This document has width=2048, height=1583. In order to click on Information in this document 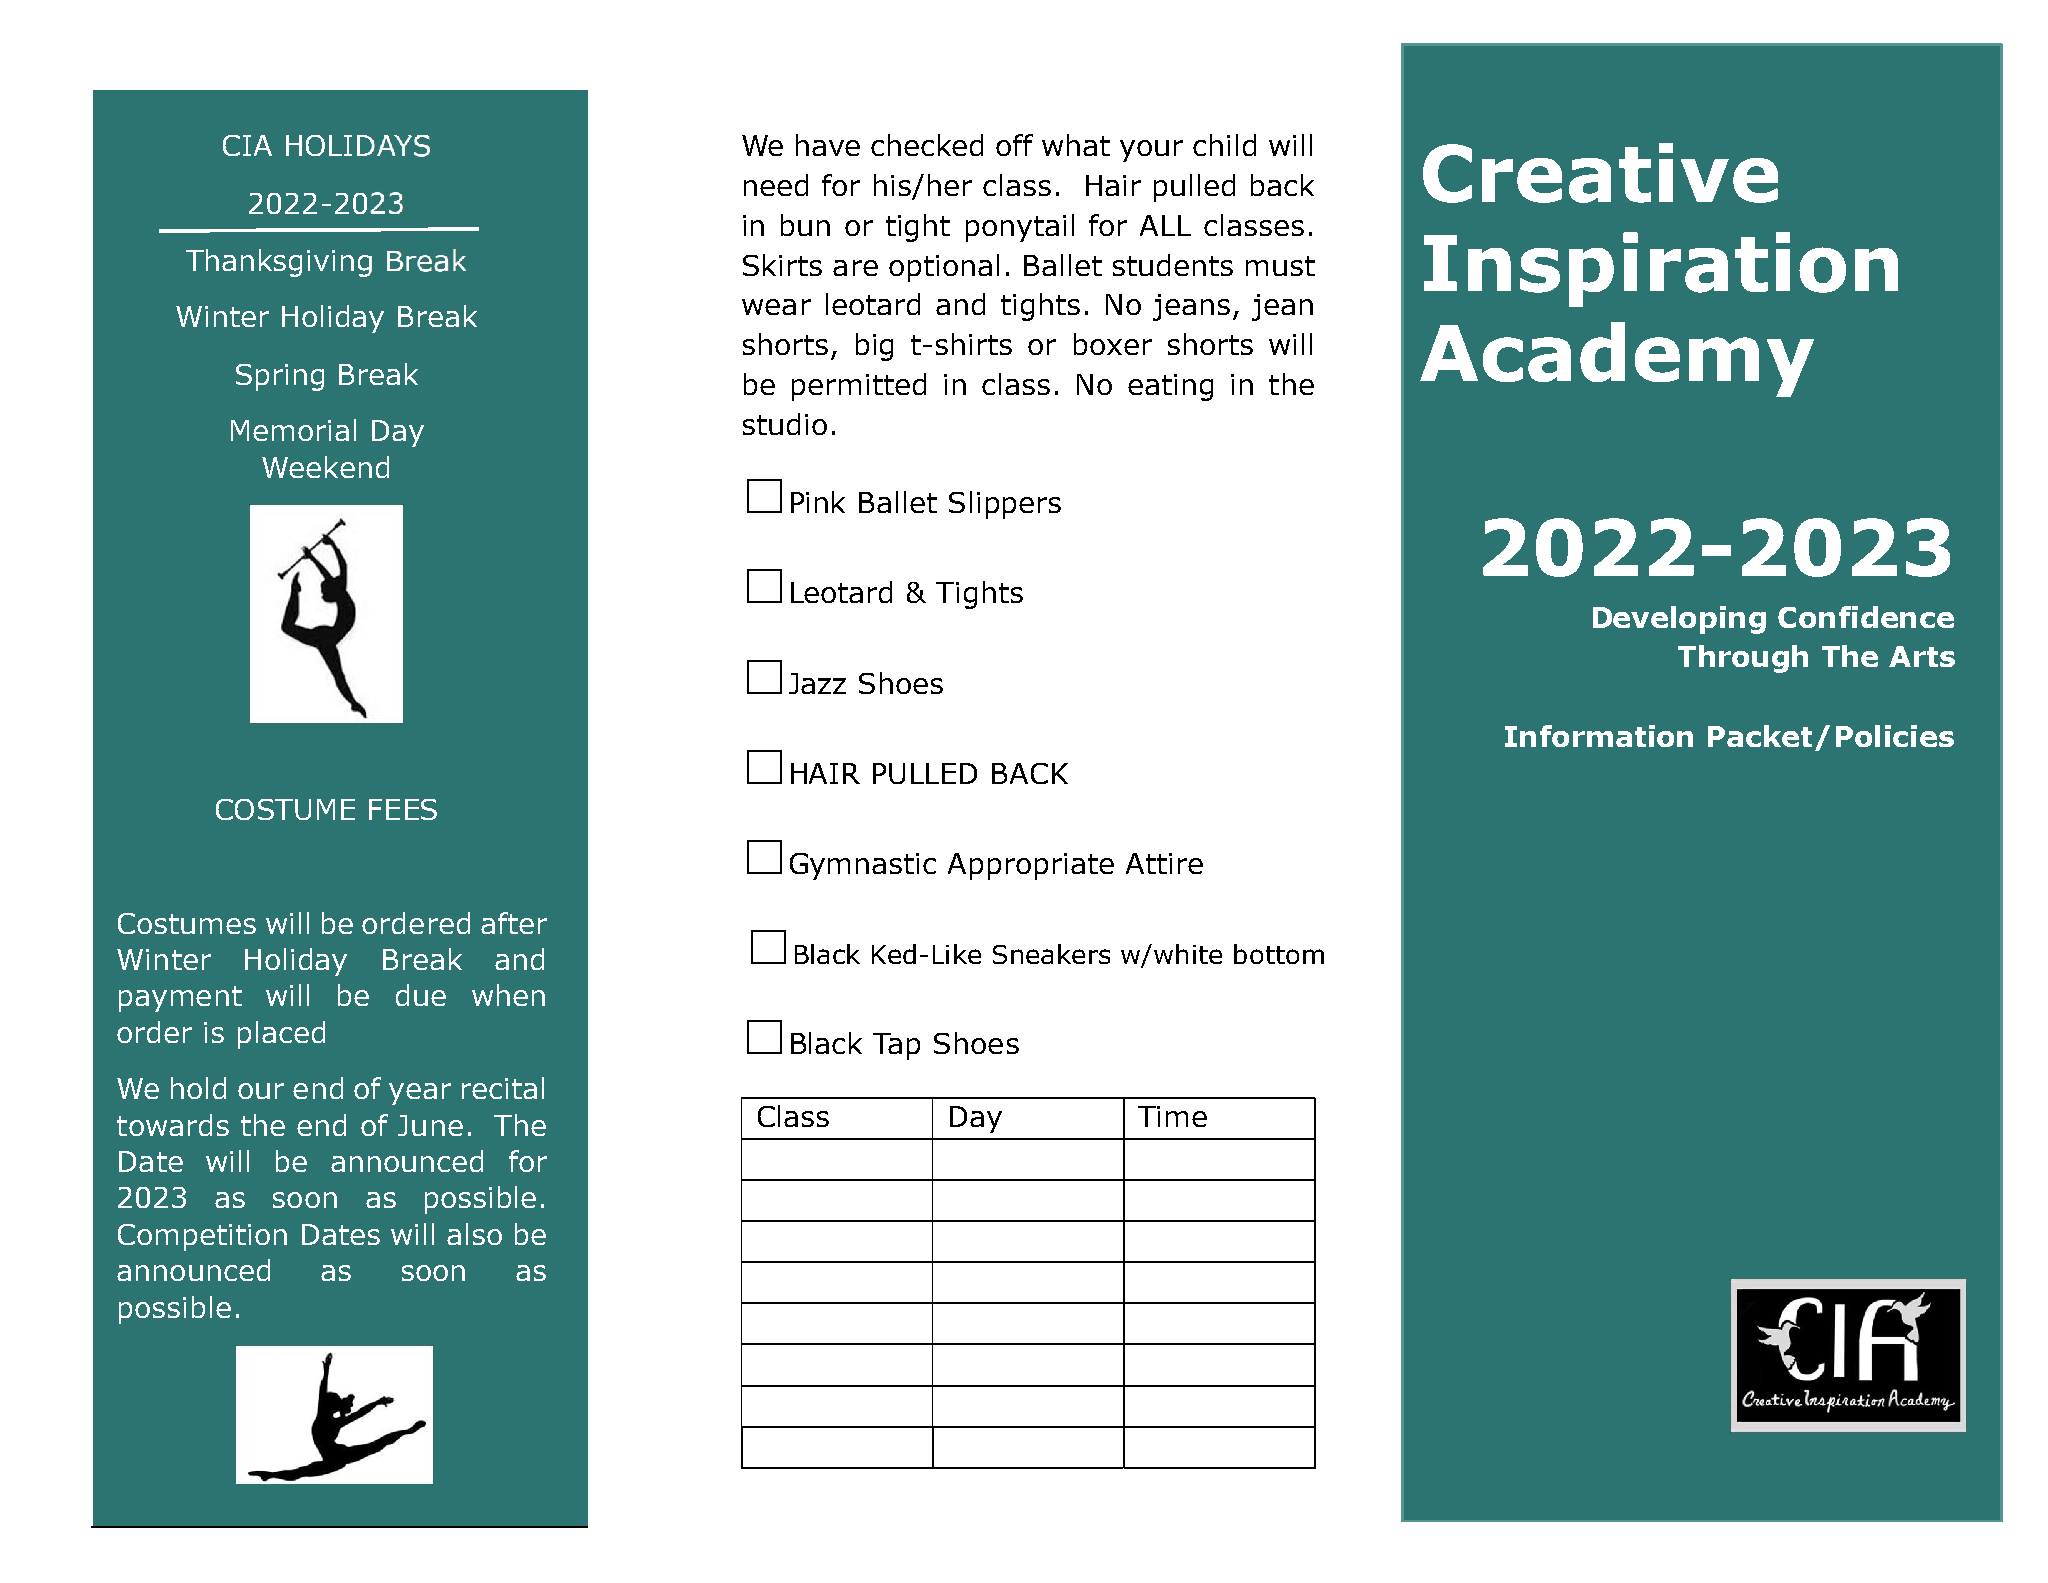, I will do `click(1599, 736)`.
